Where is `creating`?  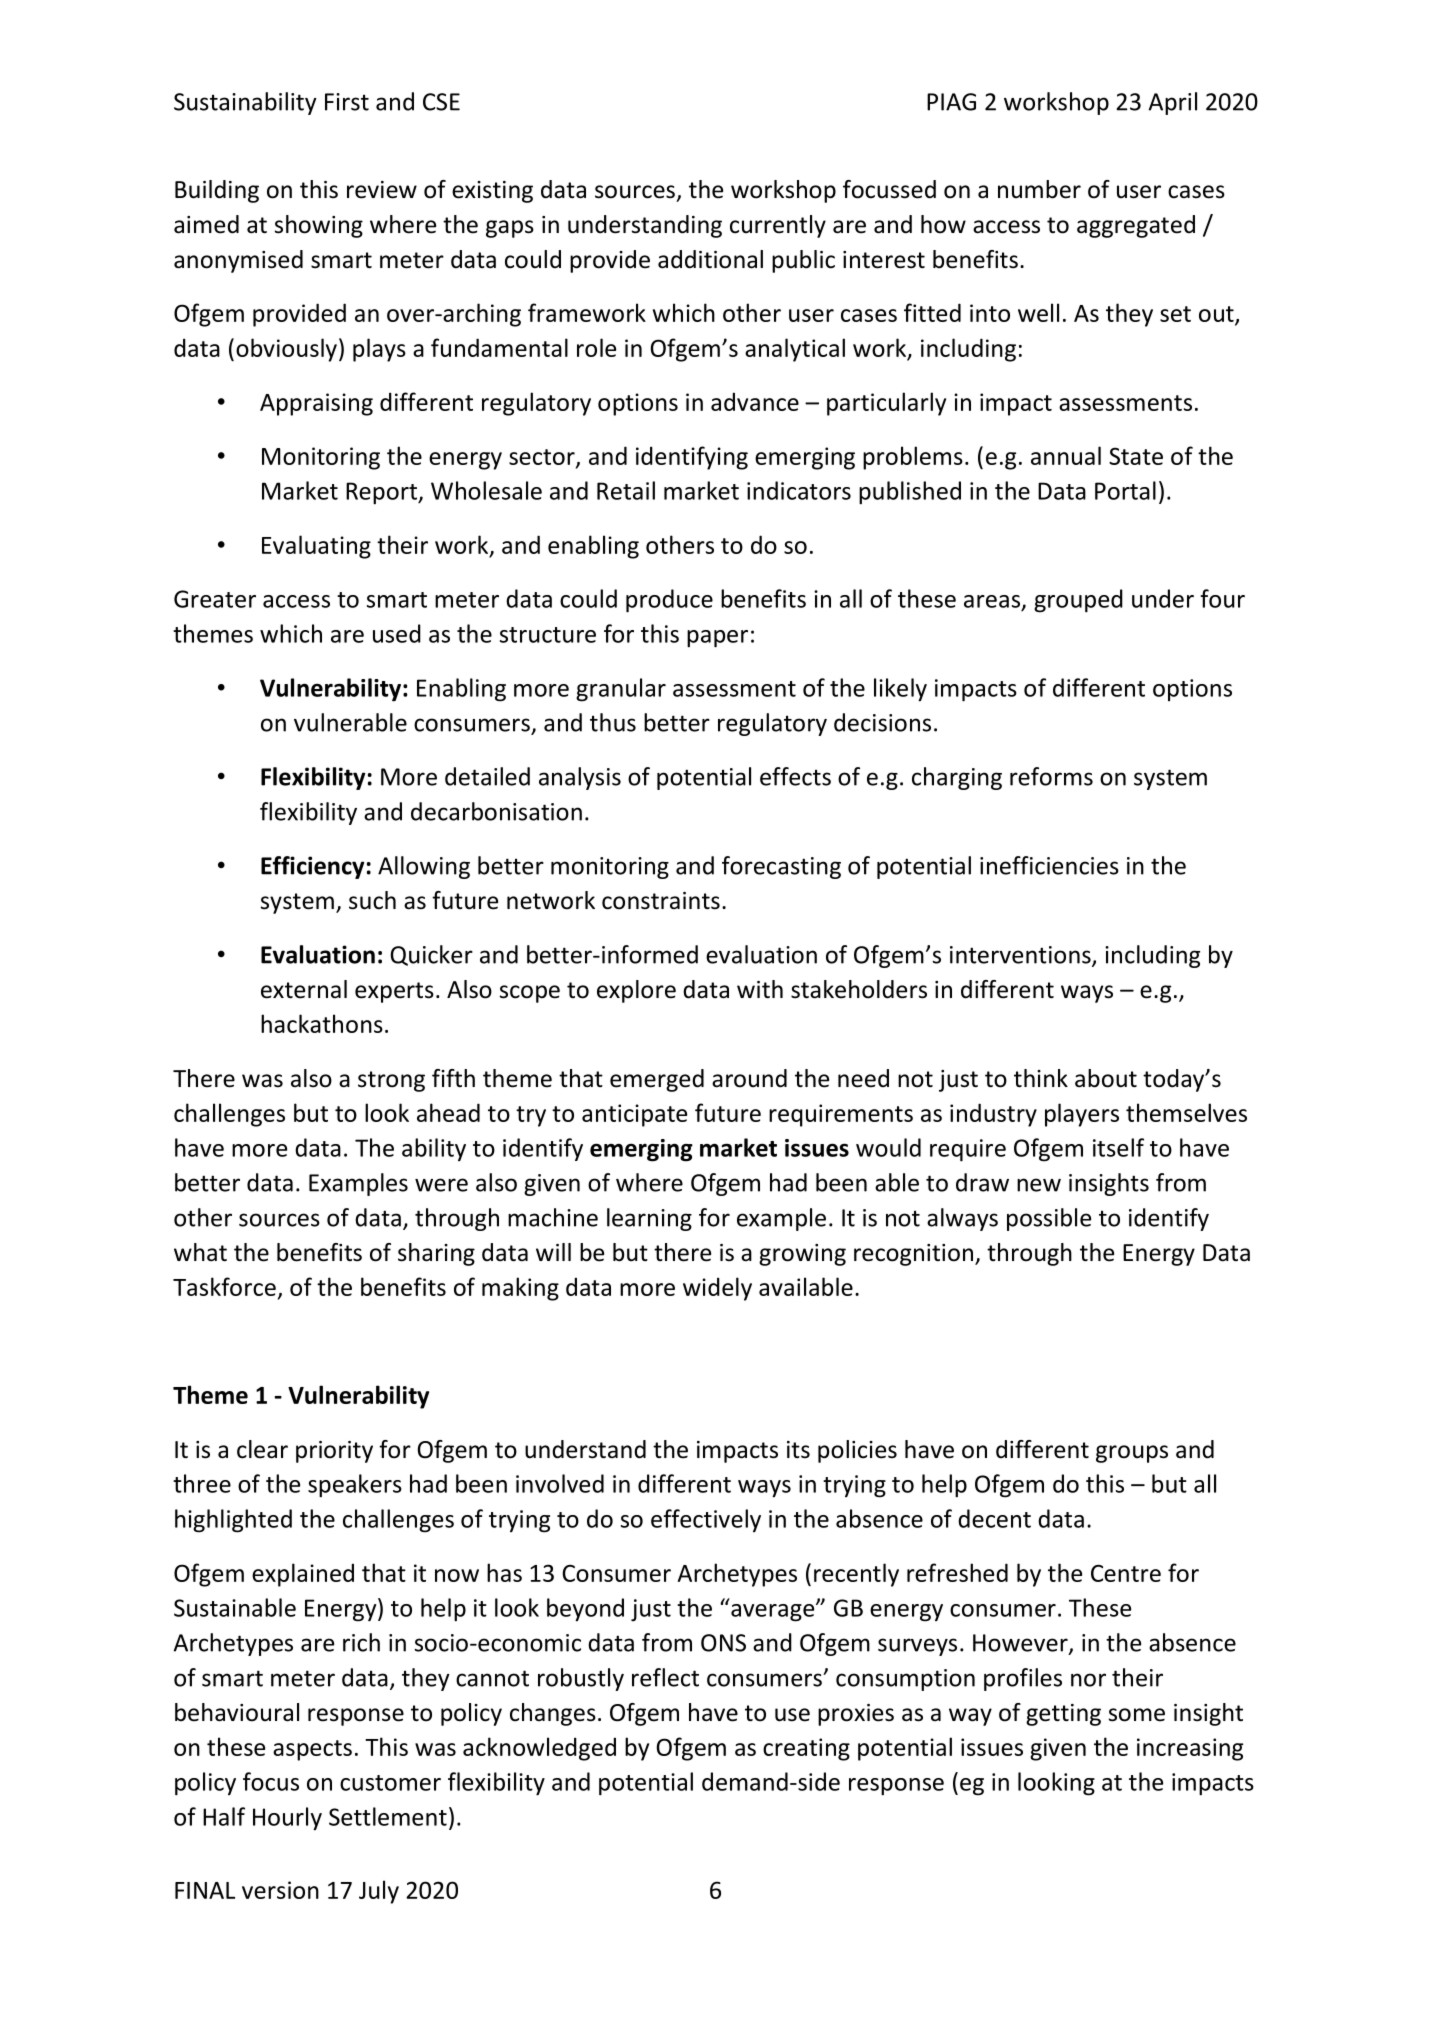
creating is located at coordinates (806, 1749).
